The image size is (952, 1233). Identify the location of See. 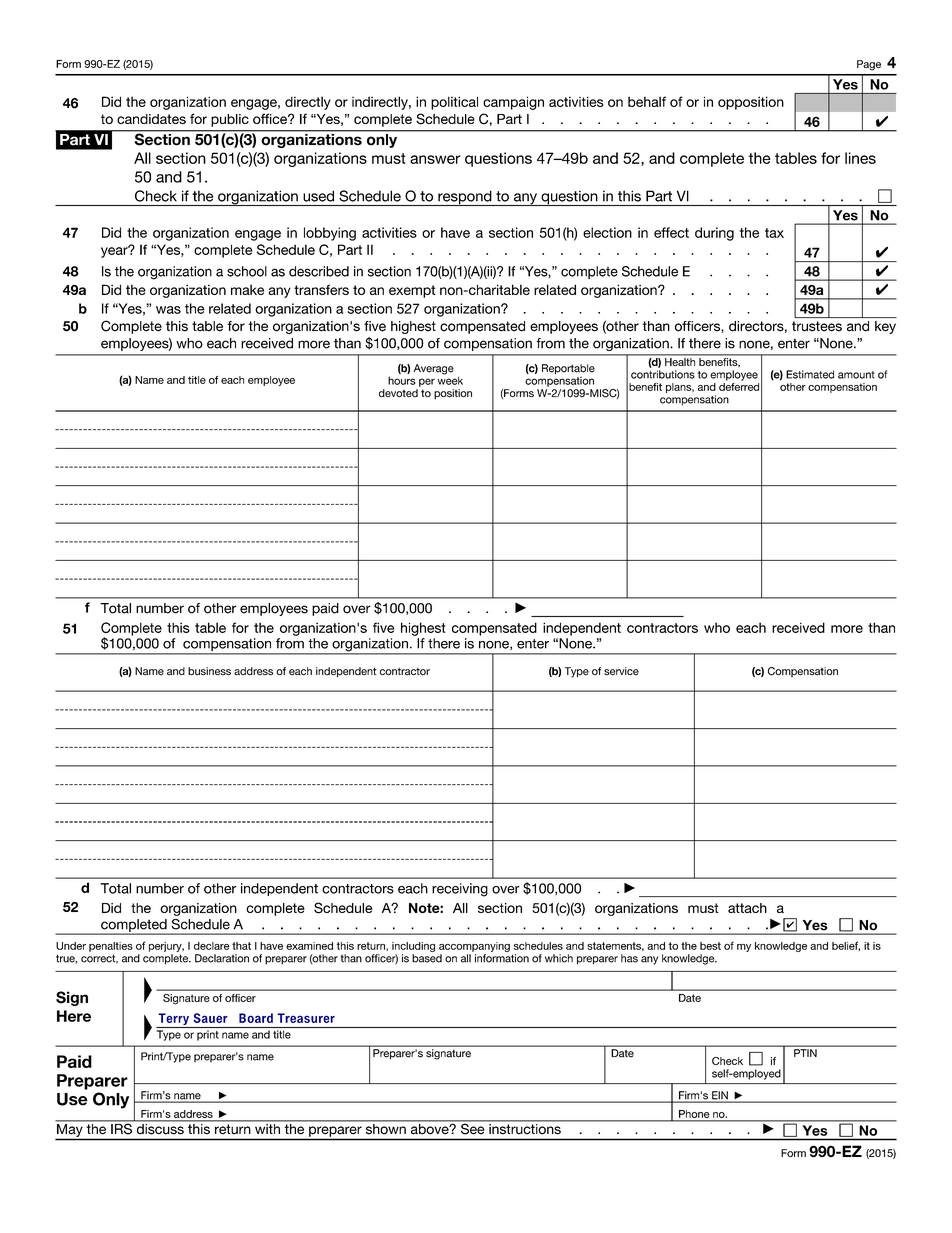
(473, 1127).
